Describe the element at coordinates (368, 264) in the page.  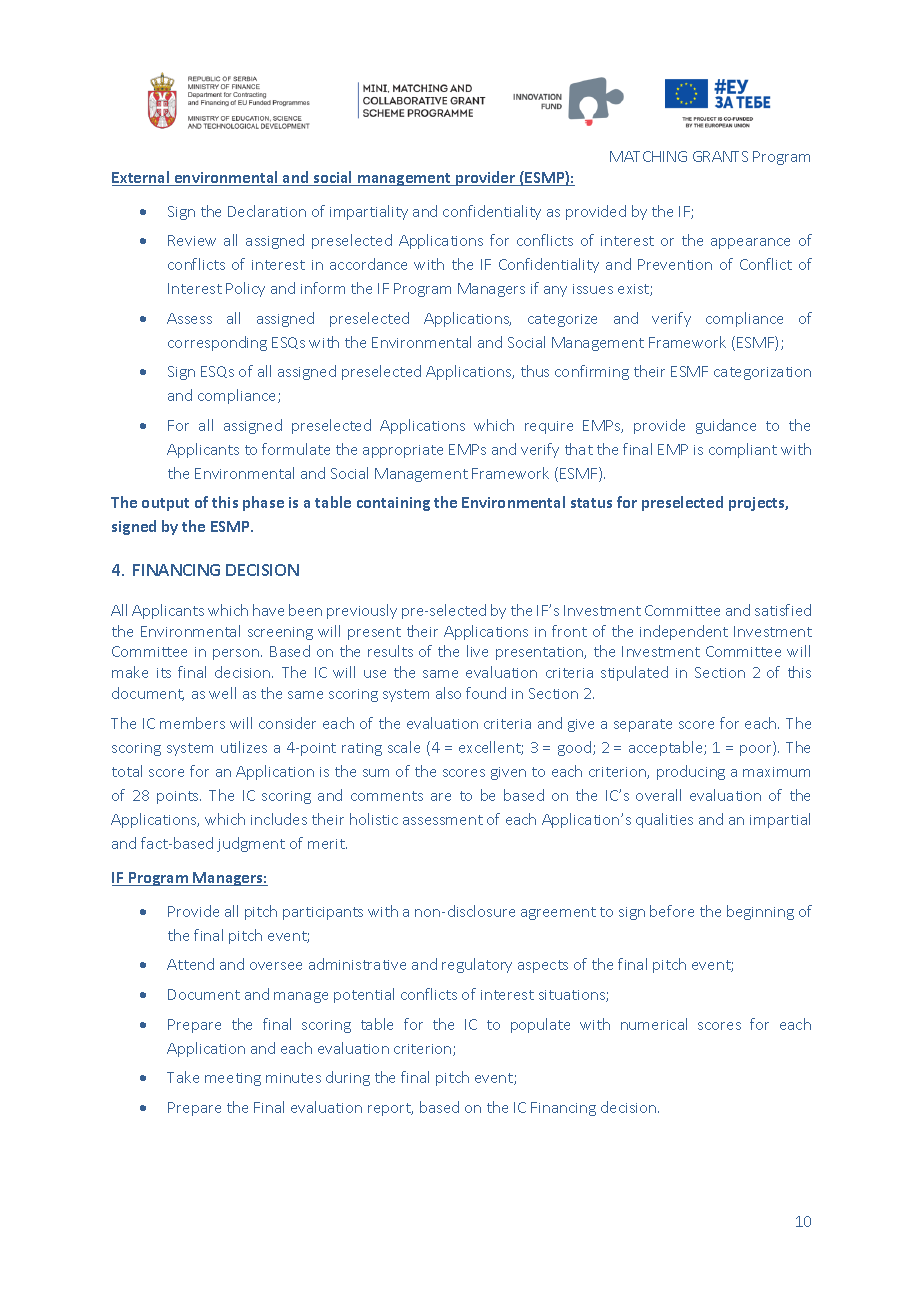
I see `accordance` at that location.
